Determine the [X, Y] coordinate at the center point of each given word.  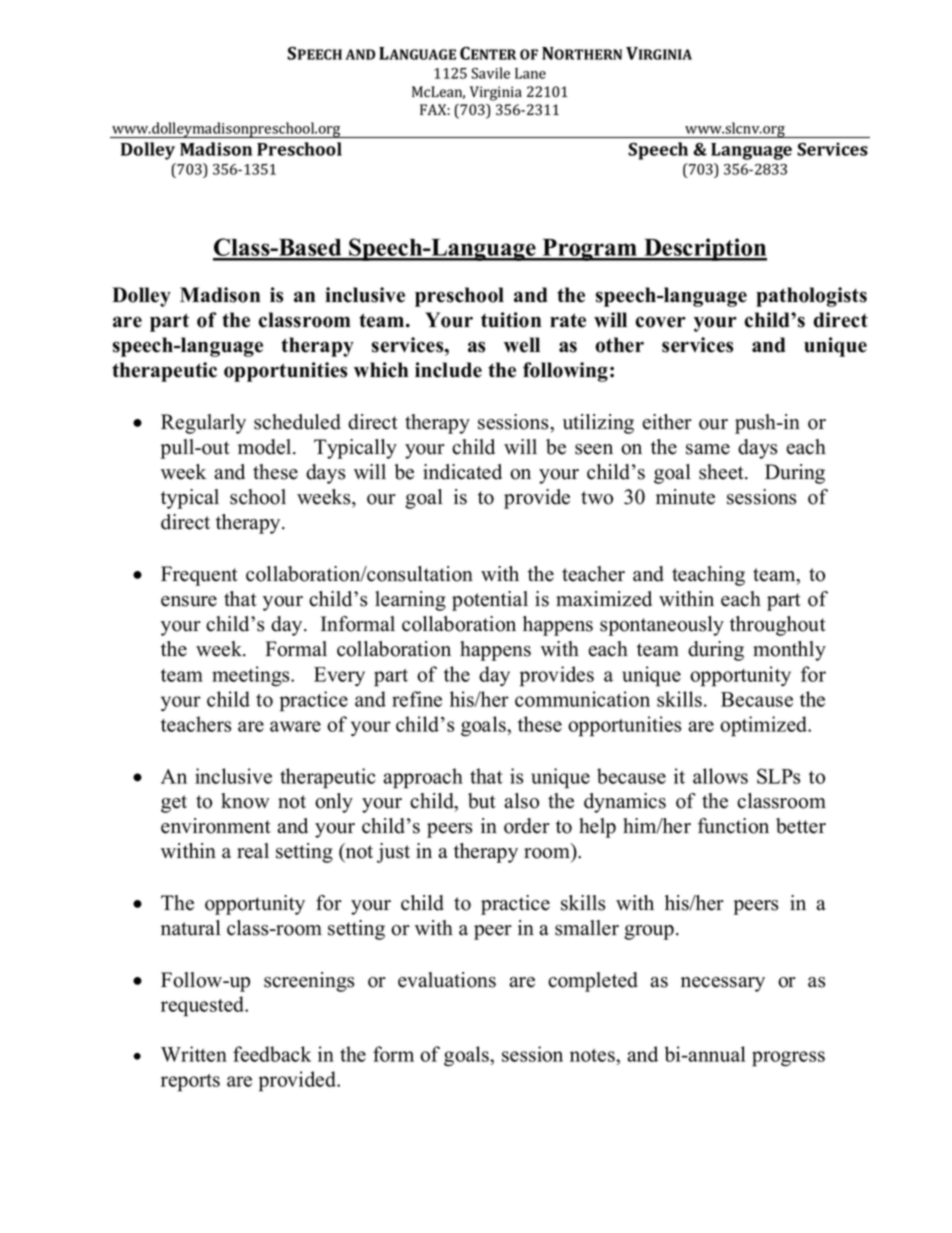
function [733, 826]
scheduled [297, 422]
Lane [530, 73]
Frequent [199, 576]
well [522, 345]
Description [704, 249]
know [245, 801]
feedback [272, 1054]
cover [660, 322]
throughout [778, 626]
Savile [490, 73]
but [482, 801]
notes [593, 1055]
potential [490, 601]
